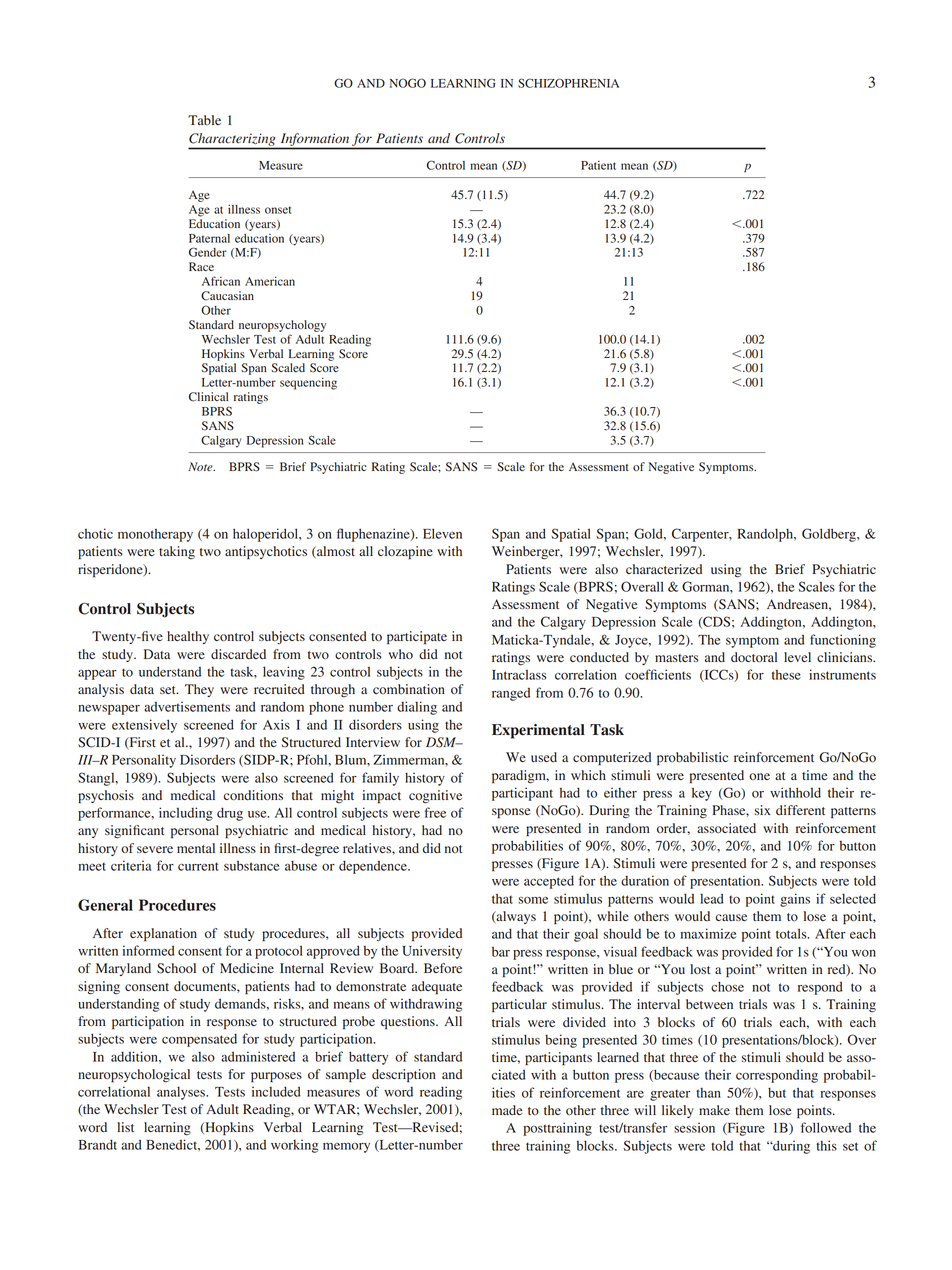  What do you see at coordinates (664, 569) in the document?
I see `characterized` at bounding box center [664, 569].
